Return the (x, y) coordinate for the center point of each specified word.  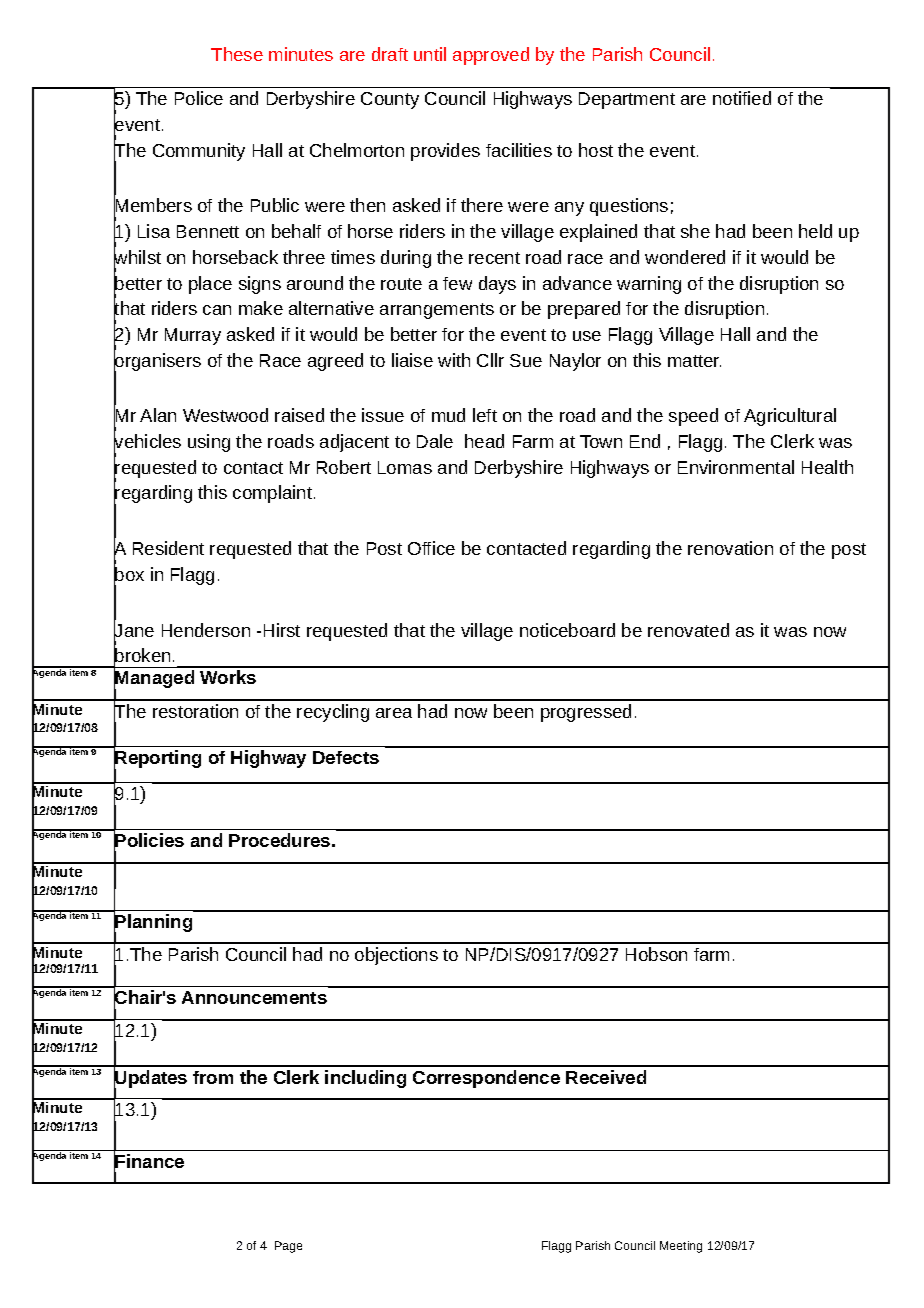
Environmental (736, 467)
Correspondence (486, 1079)
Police (199, 98)
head (484, 441)
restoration (195, 711)
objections (396, 956)
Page (288, 1247)
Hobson (656, 954)
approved (491, 56)
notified (742, 98)
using (209, 443)
